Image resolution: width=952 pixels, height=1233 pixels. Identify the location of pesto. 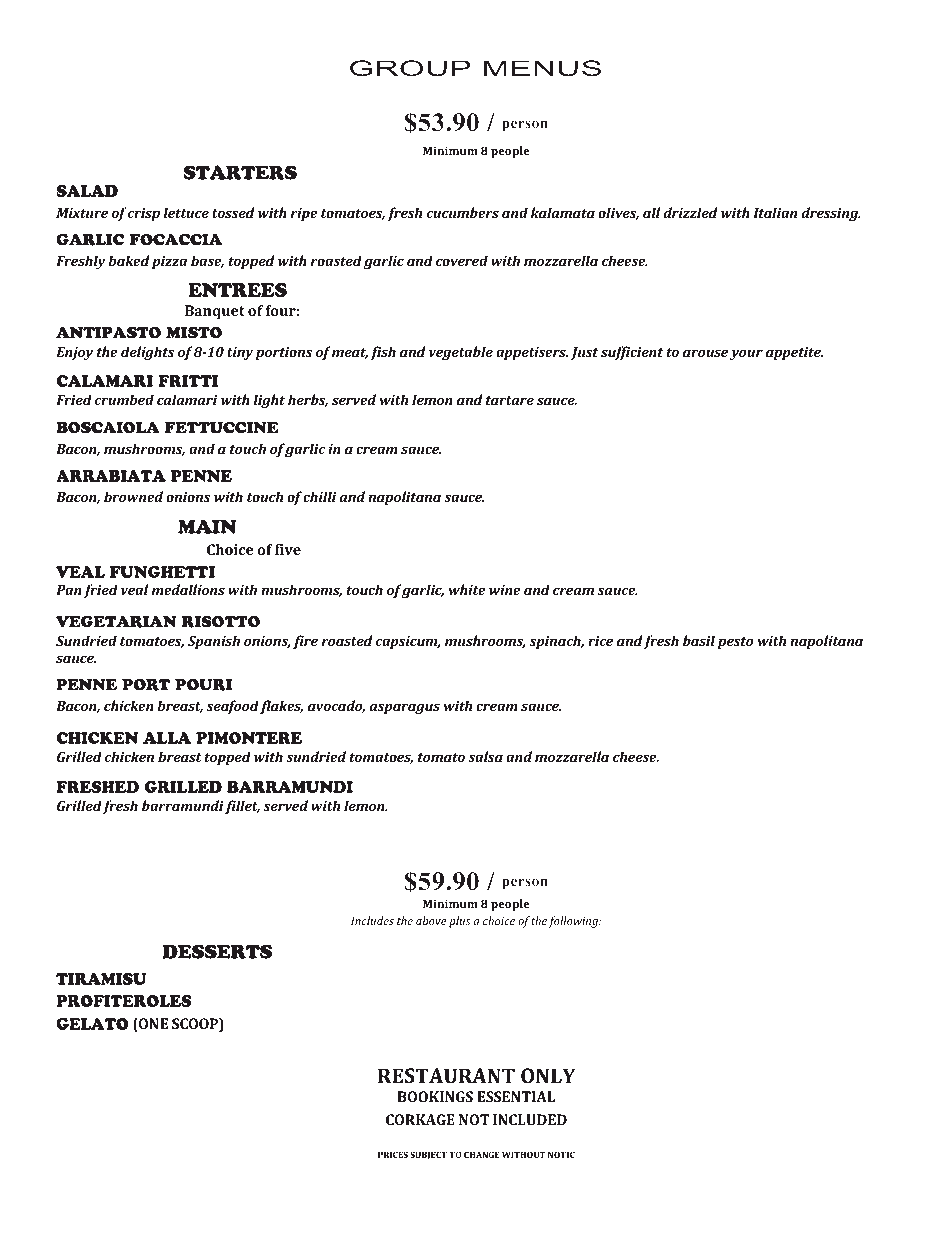
(736, 643).
